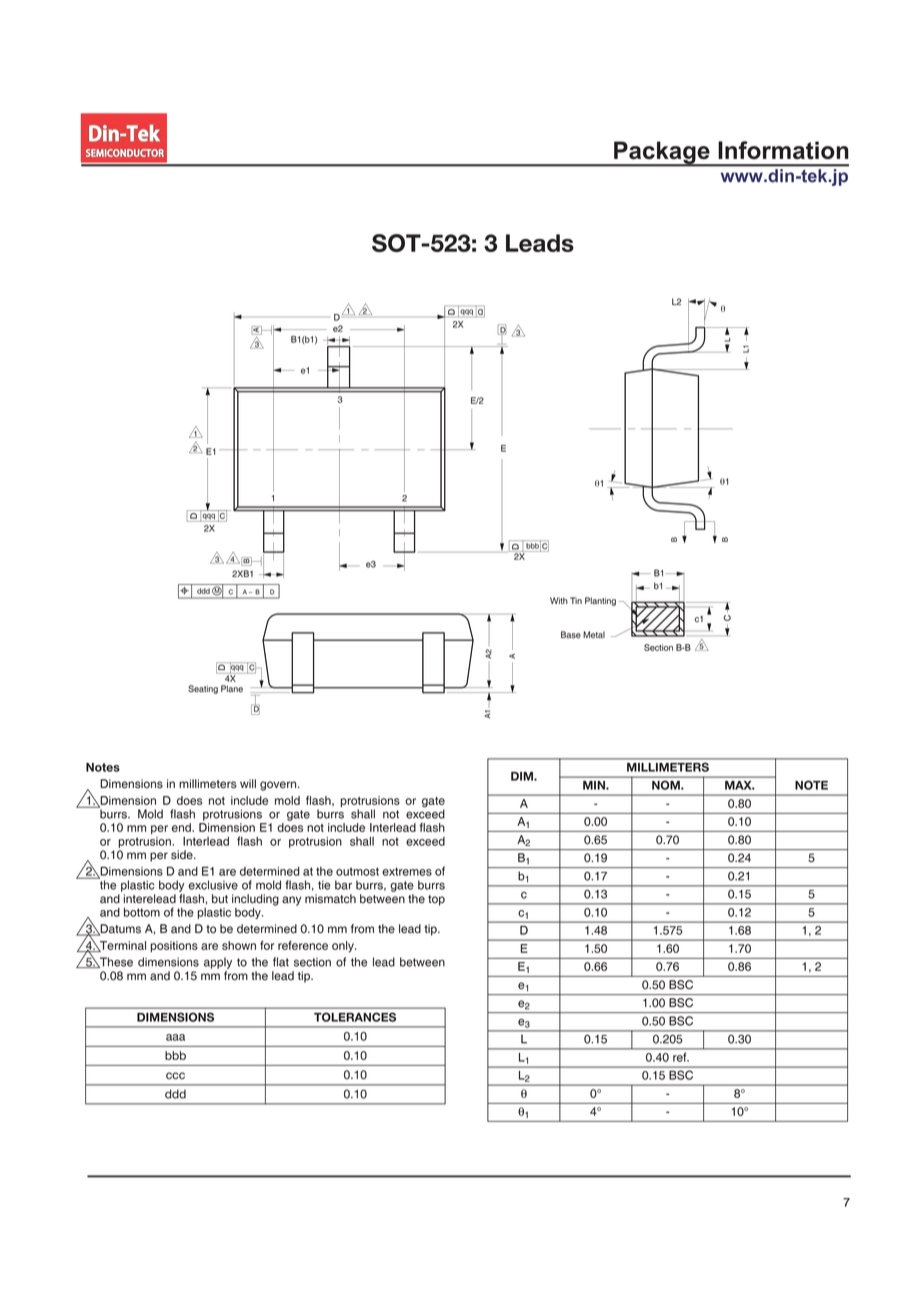 The image size is (924, 1308). I want to click on Plane, so click(232, 689).
